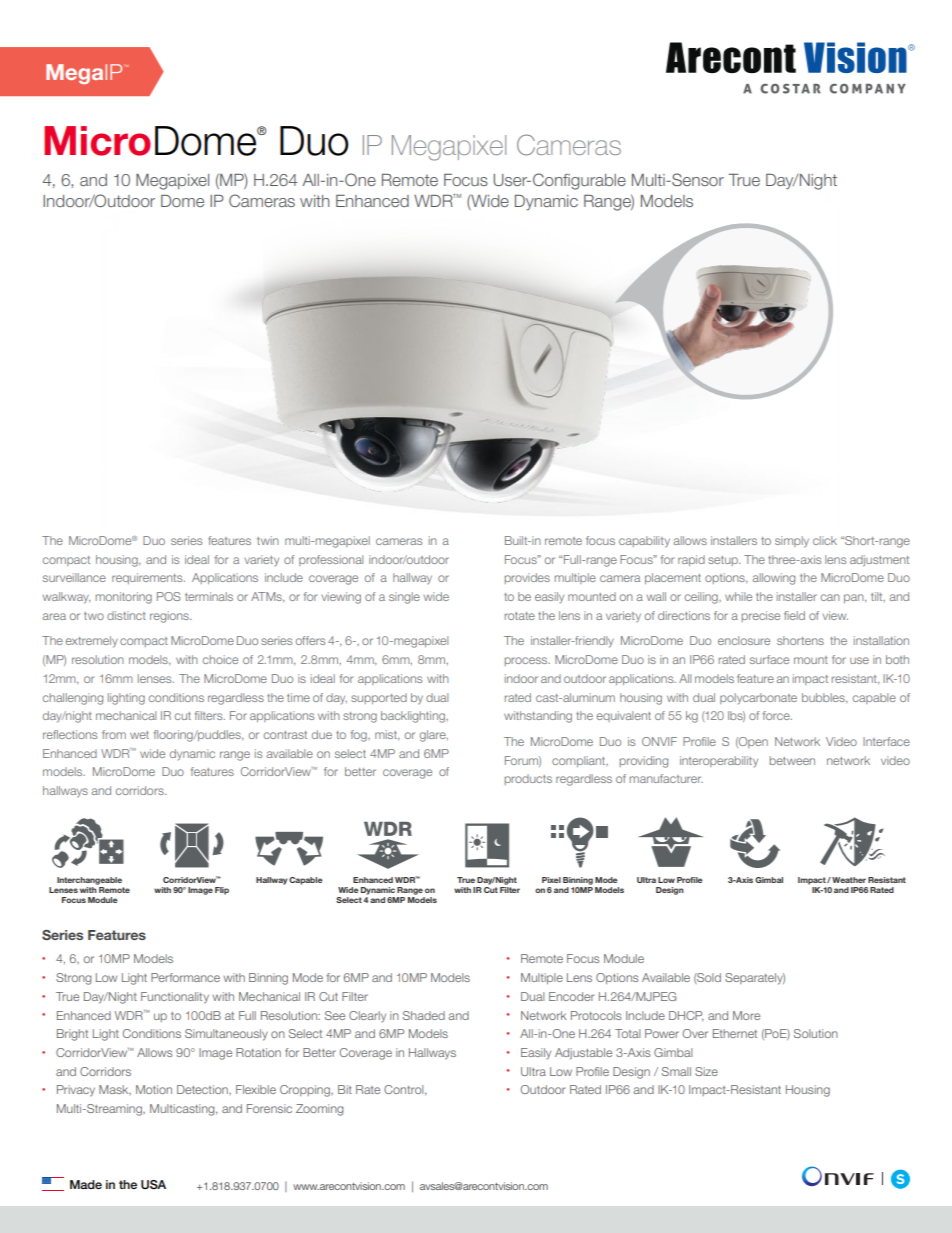 Image resolution: width=952 pixels, height=1233 pixels. What do you see at coordinates (153, 1185) in the page?
I see `USA` at bounding box center [153, 1185].
